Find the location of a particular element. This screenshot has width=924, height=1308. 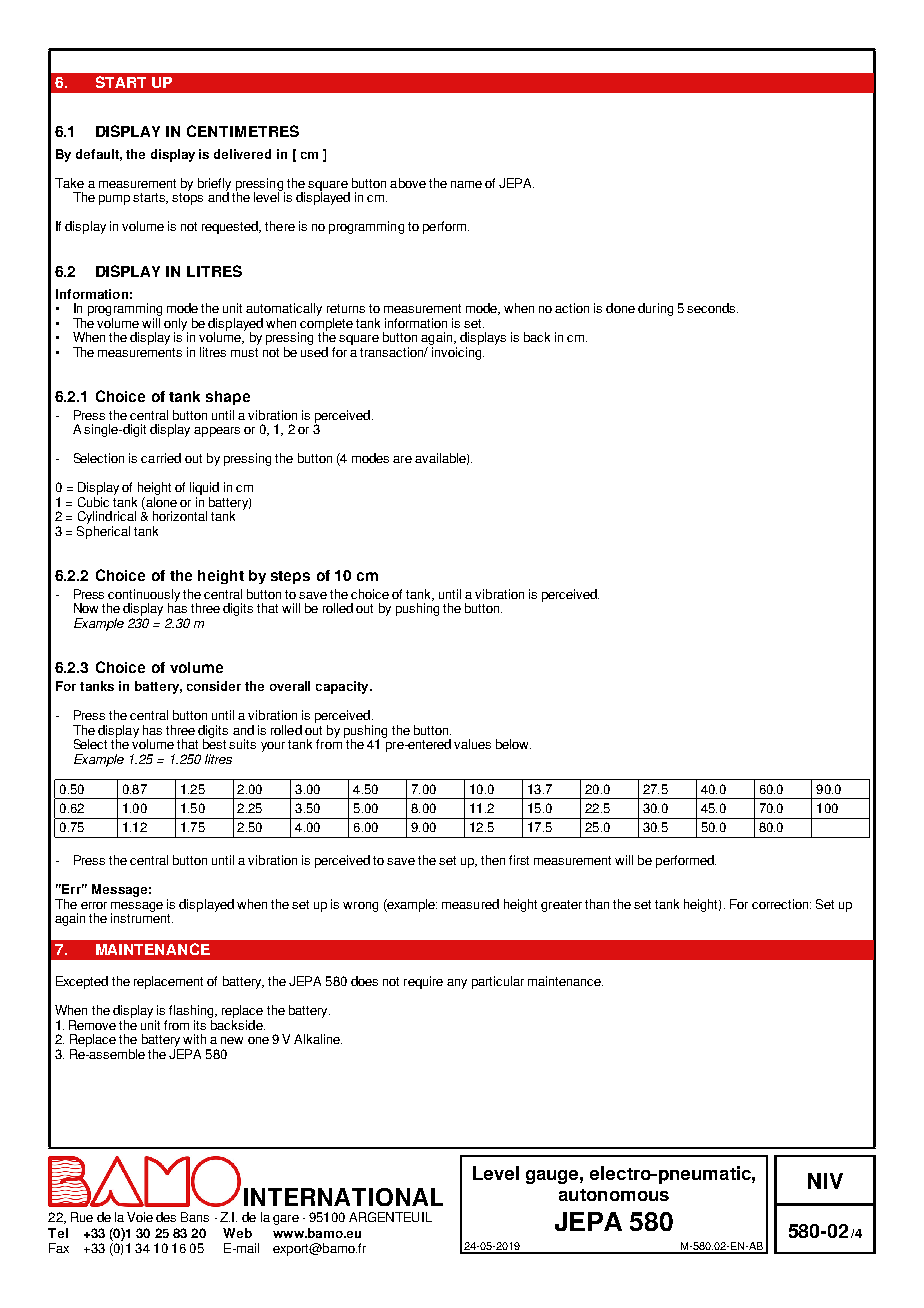

below is located at coordinates (513, 744).
